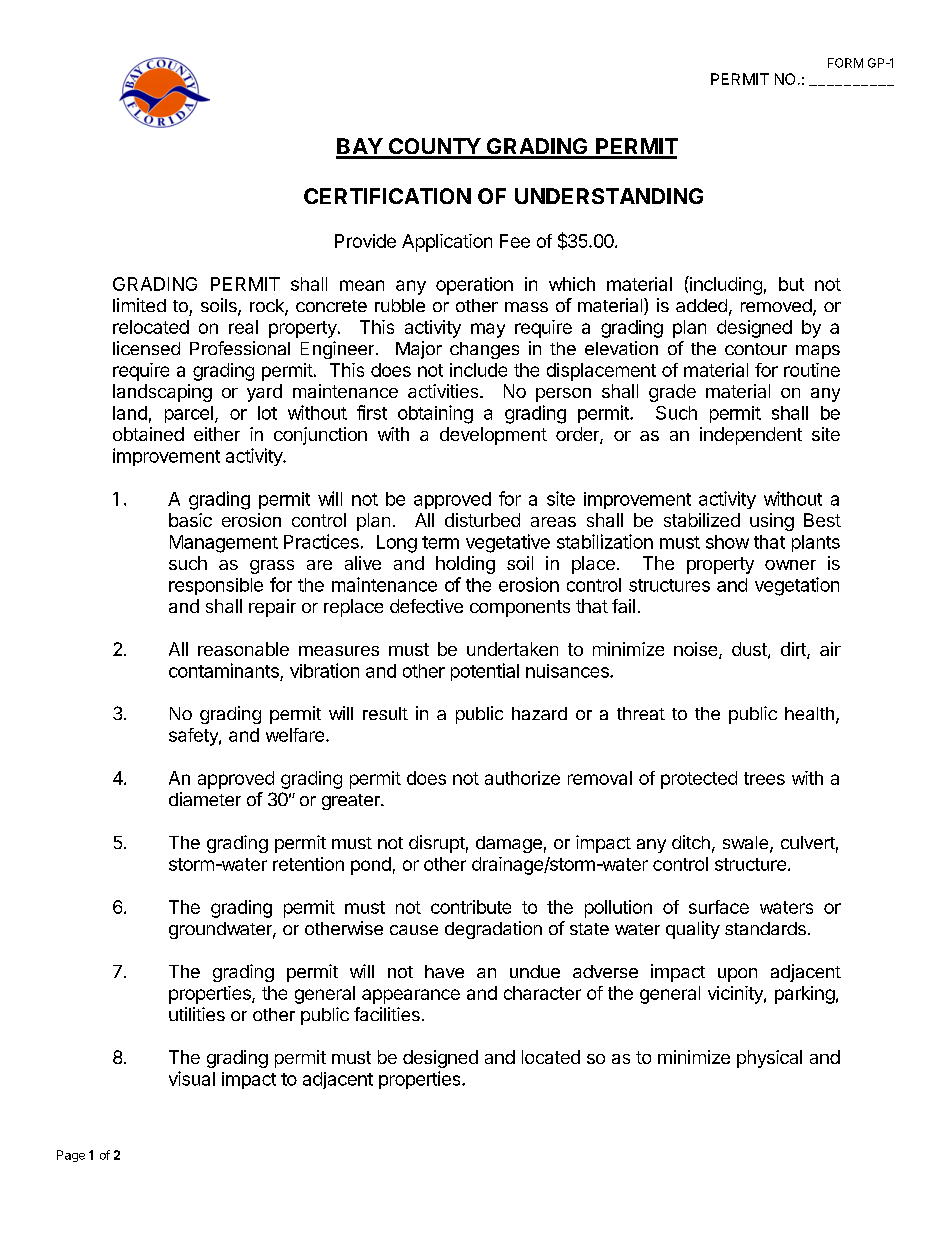 The width and height of the screenshot is (952, 1233). Describe the element at coordinates (387, 1014) in the screenshot. I see `facilities` at that location.
